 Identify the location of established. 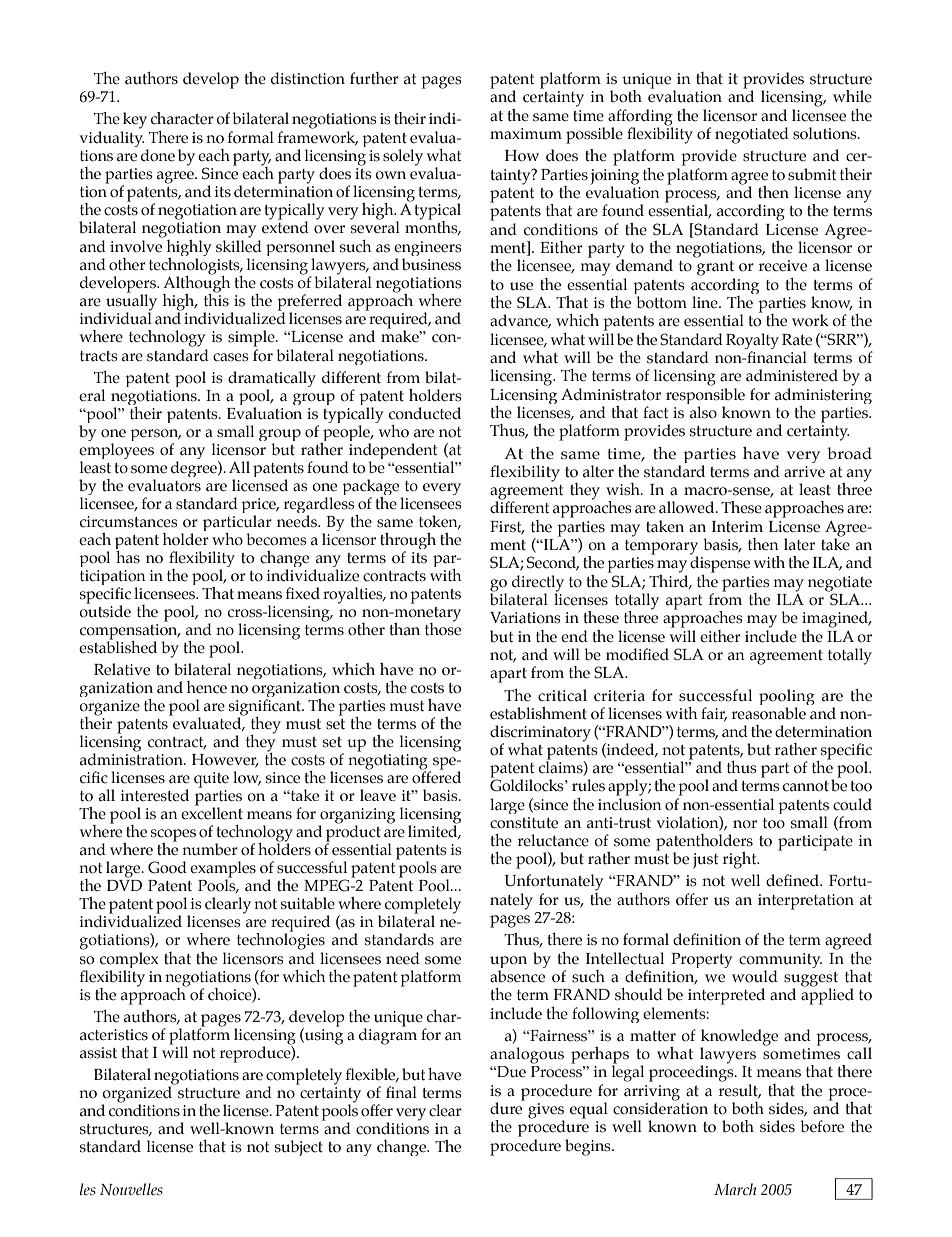
(118, 646).
